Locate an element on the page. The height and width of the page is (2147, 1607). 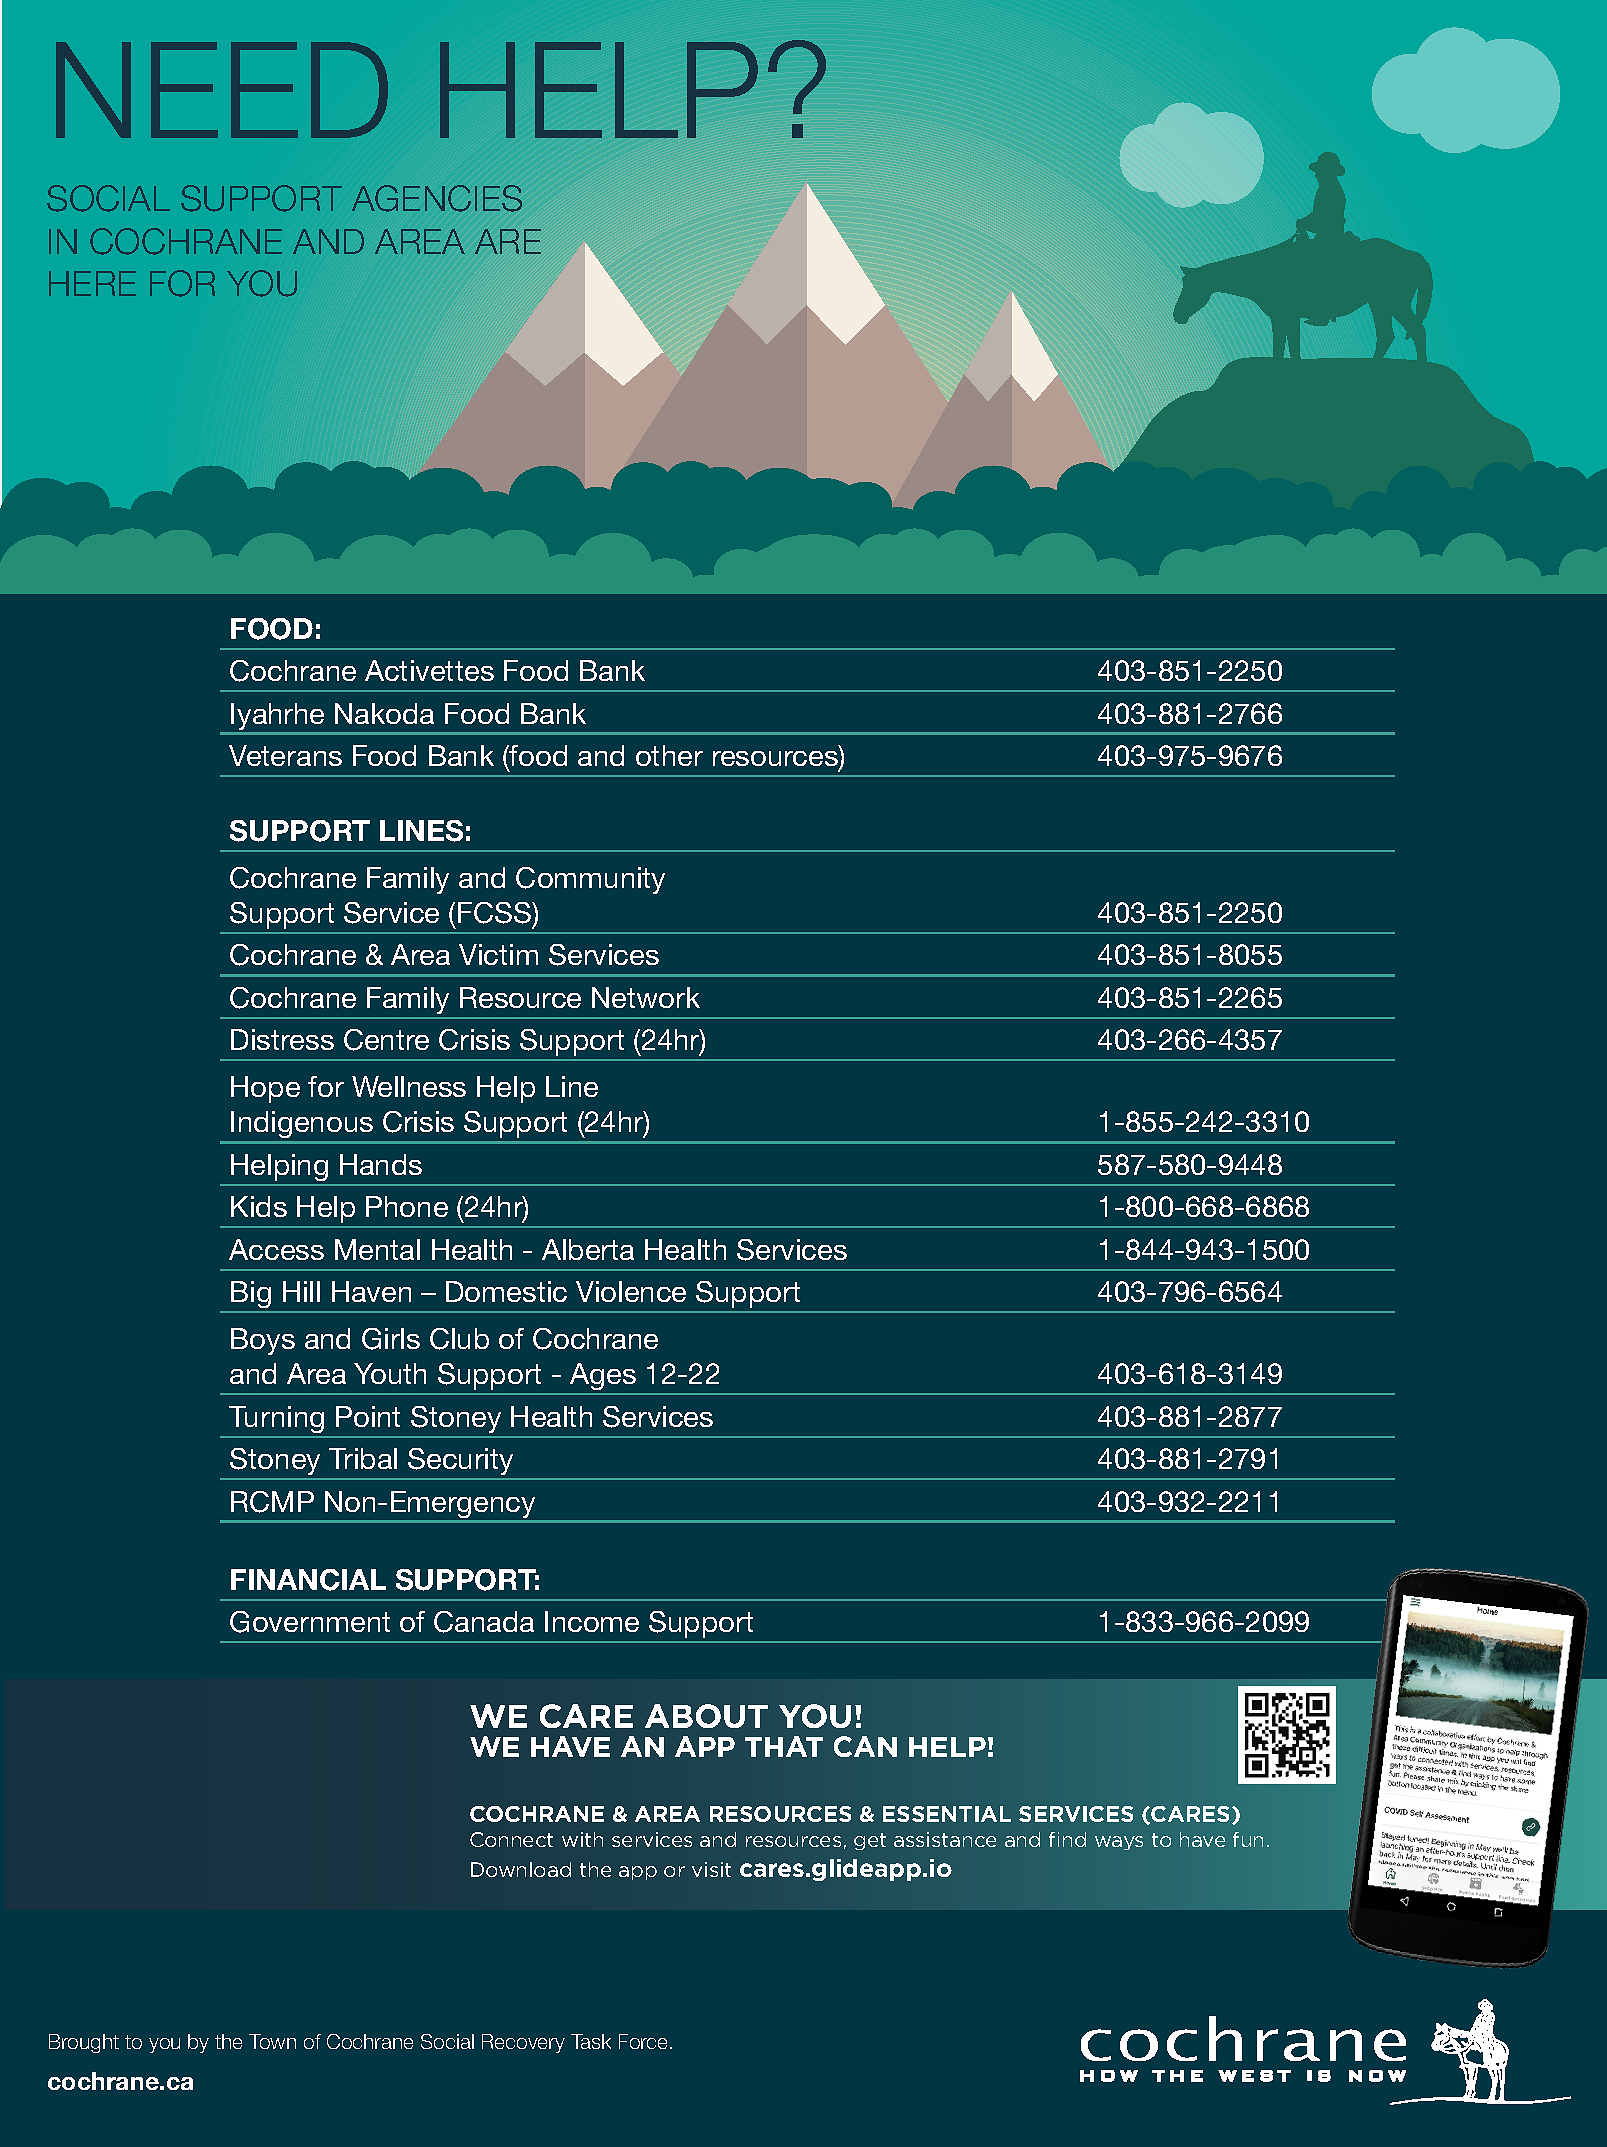
other is located at coordinates (669, 755).
